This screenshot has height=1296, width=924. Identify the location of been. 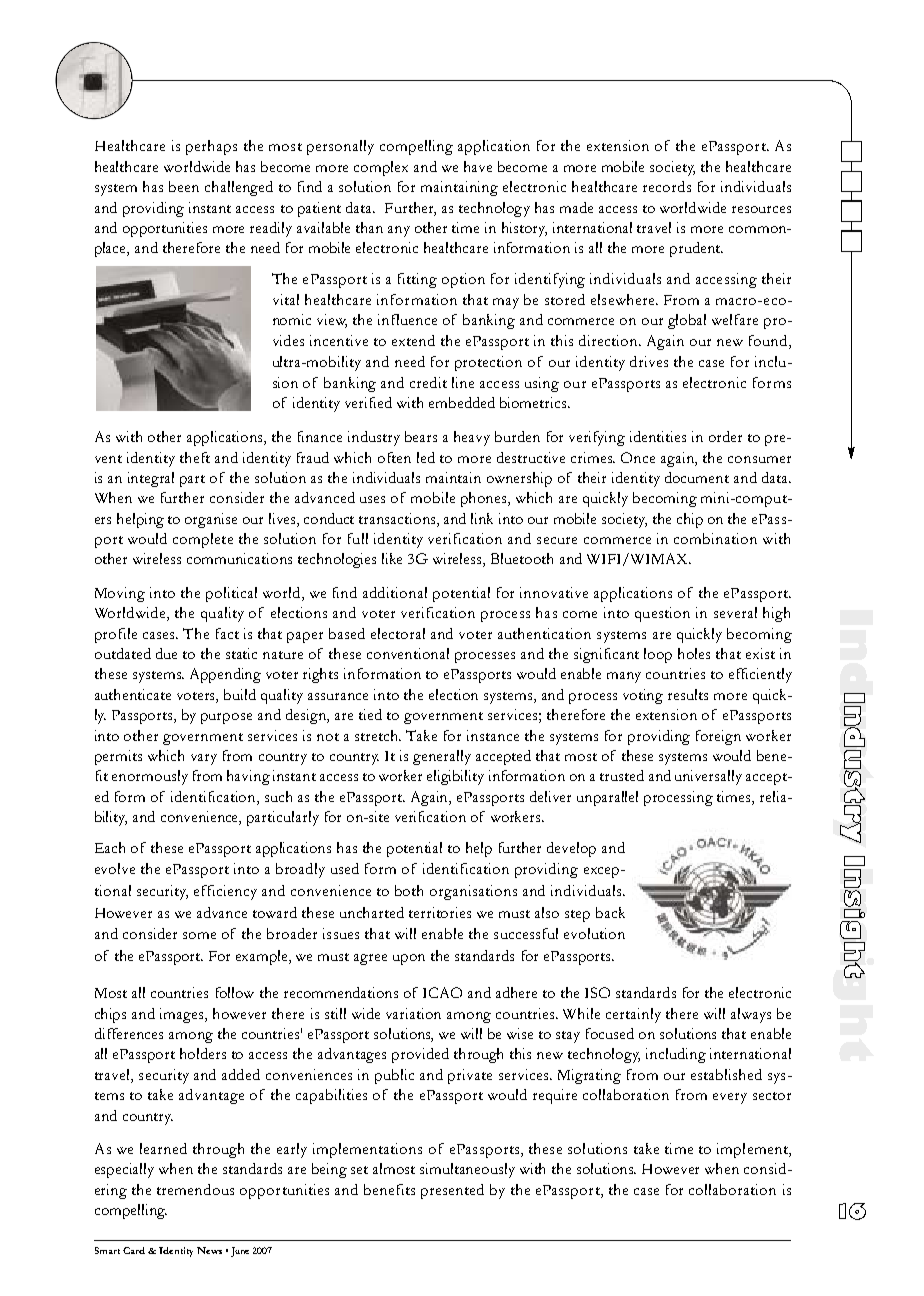
(184, 186).
